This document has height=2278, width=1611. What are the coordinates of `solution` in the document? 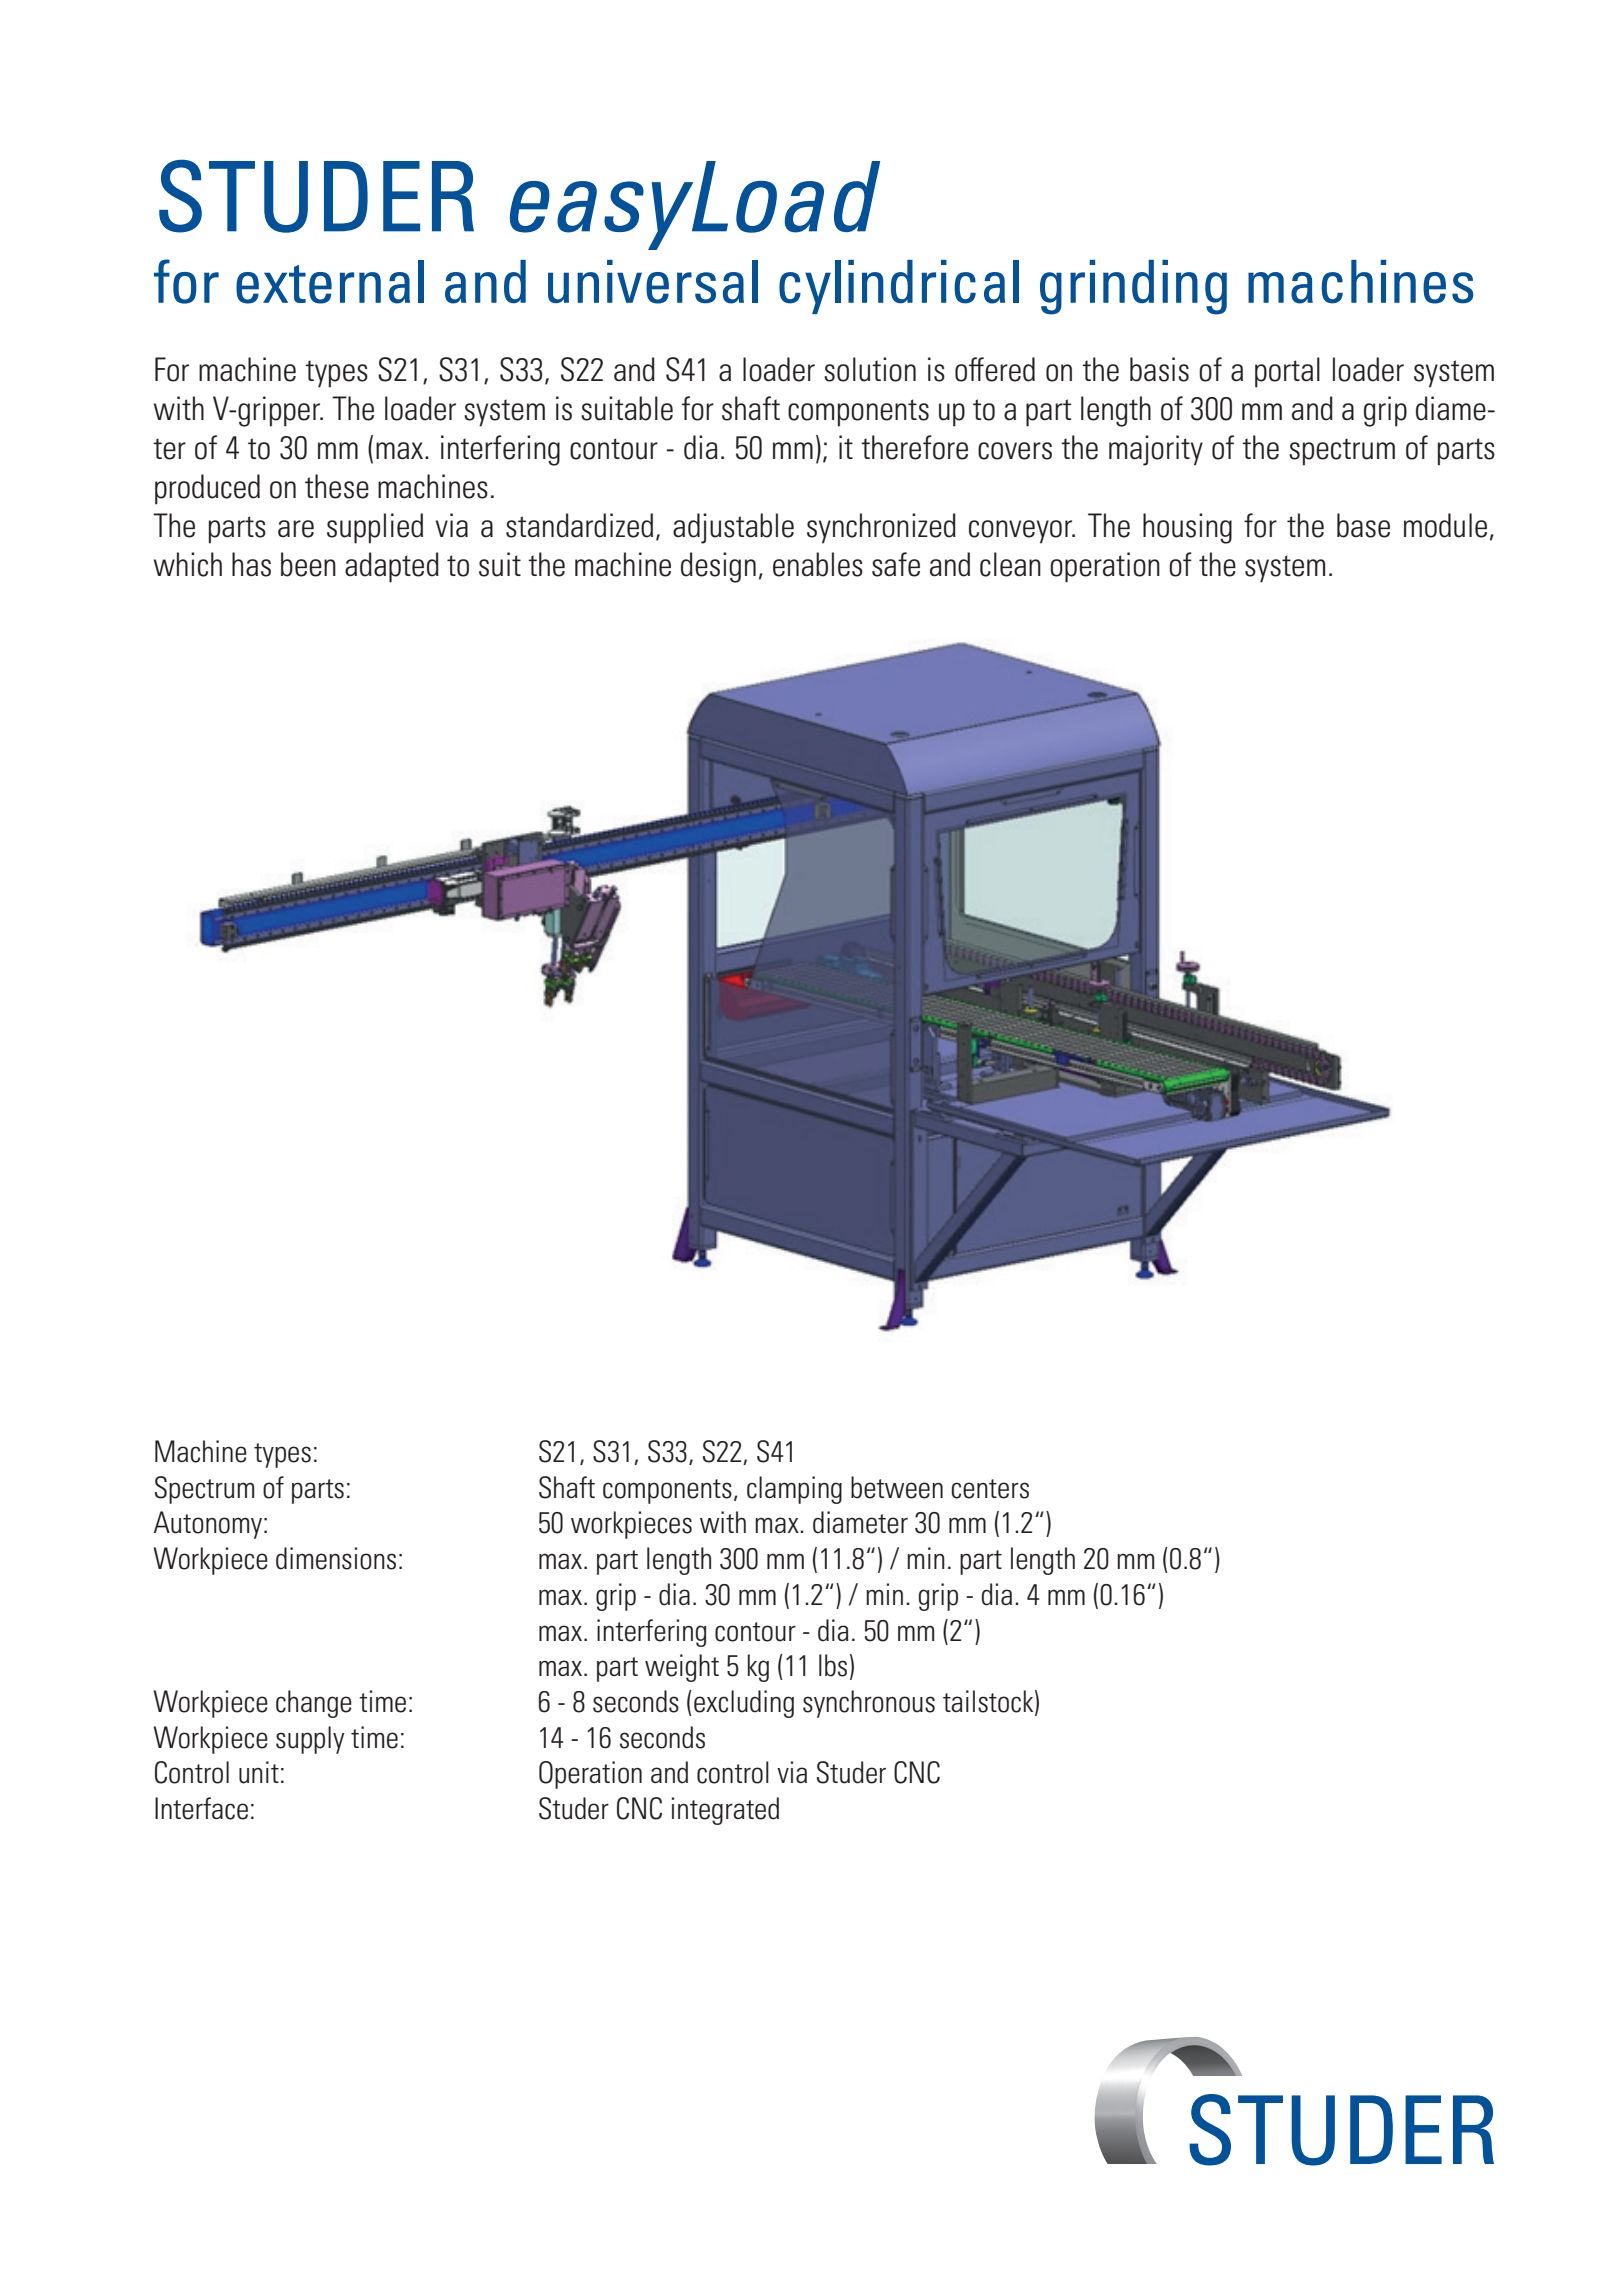 It's located at (870, 369).
